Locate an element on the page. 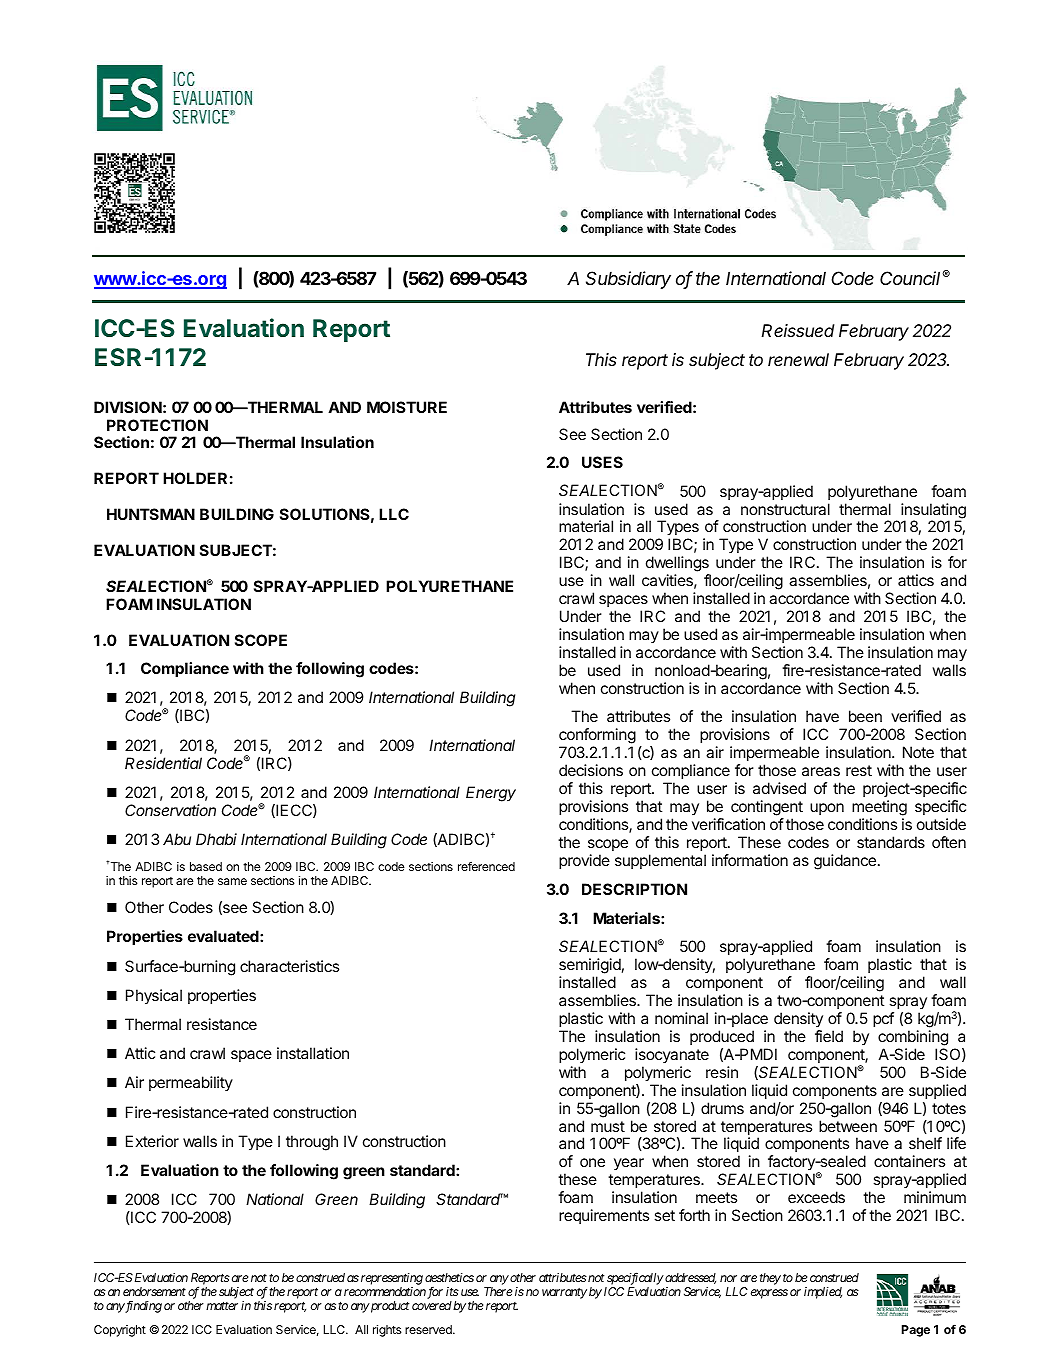 This page has height=1372, width=1060. Energy is located at coordinates (491, 794).
